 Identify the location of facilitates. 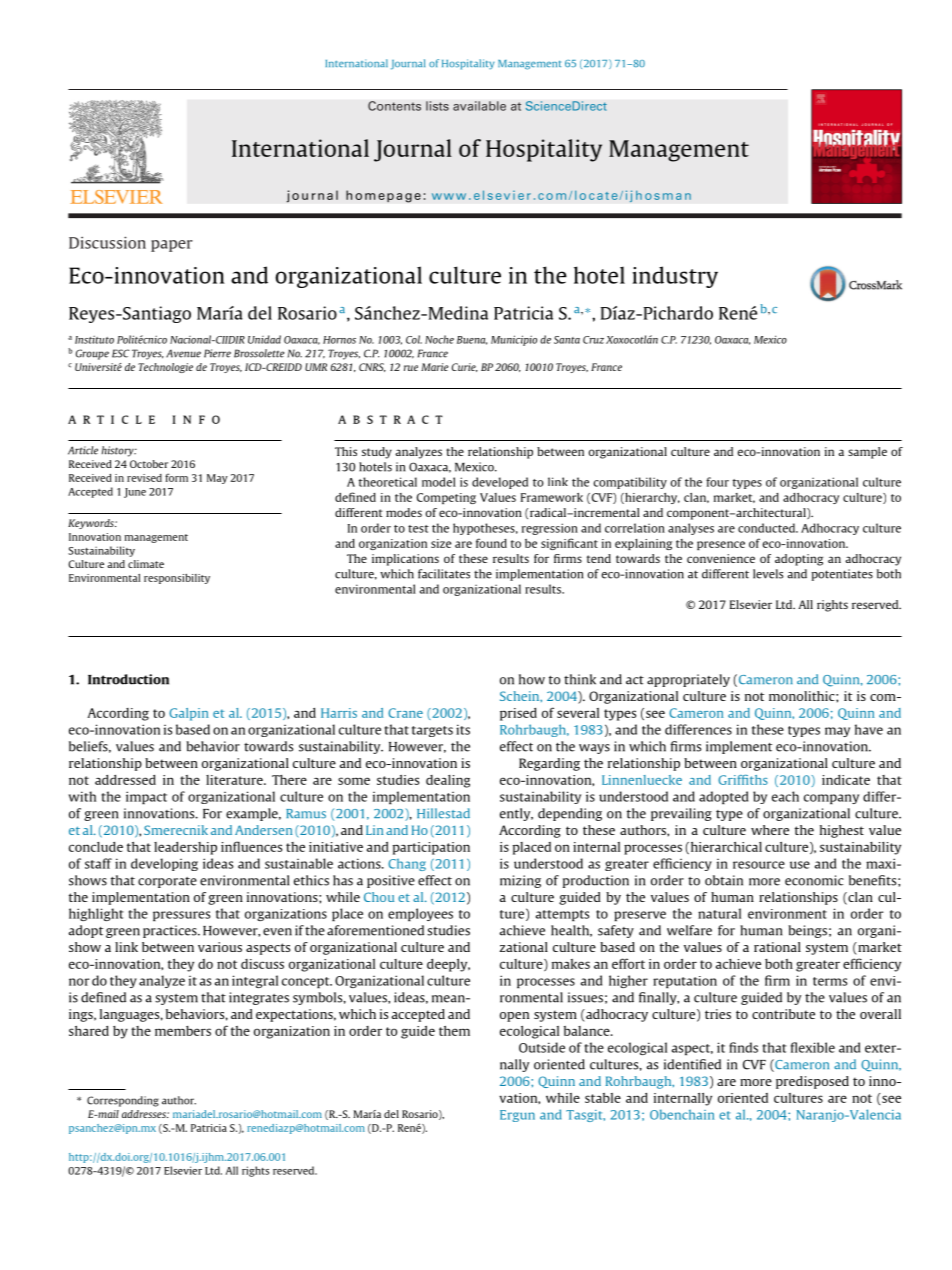
(444, 574).
